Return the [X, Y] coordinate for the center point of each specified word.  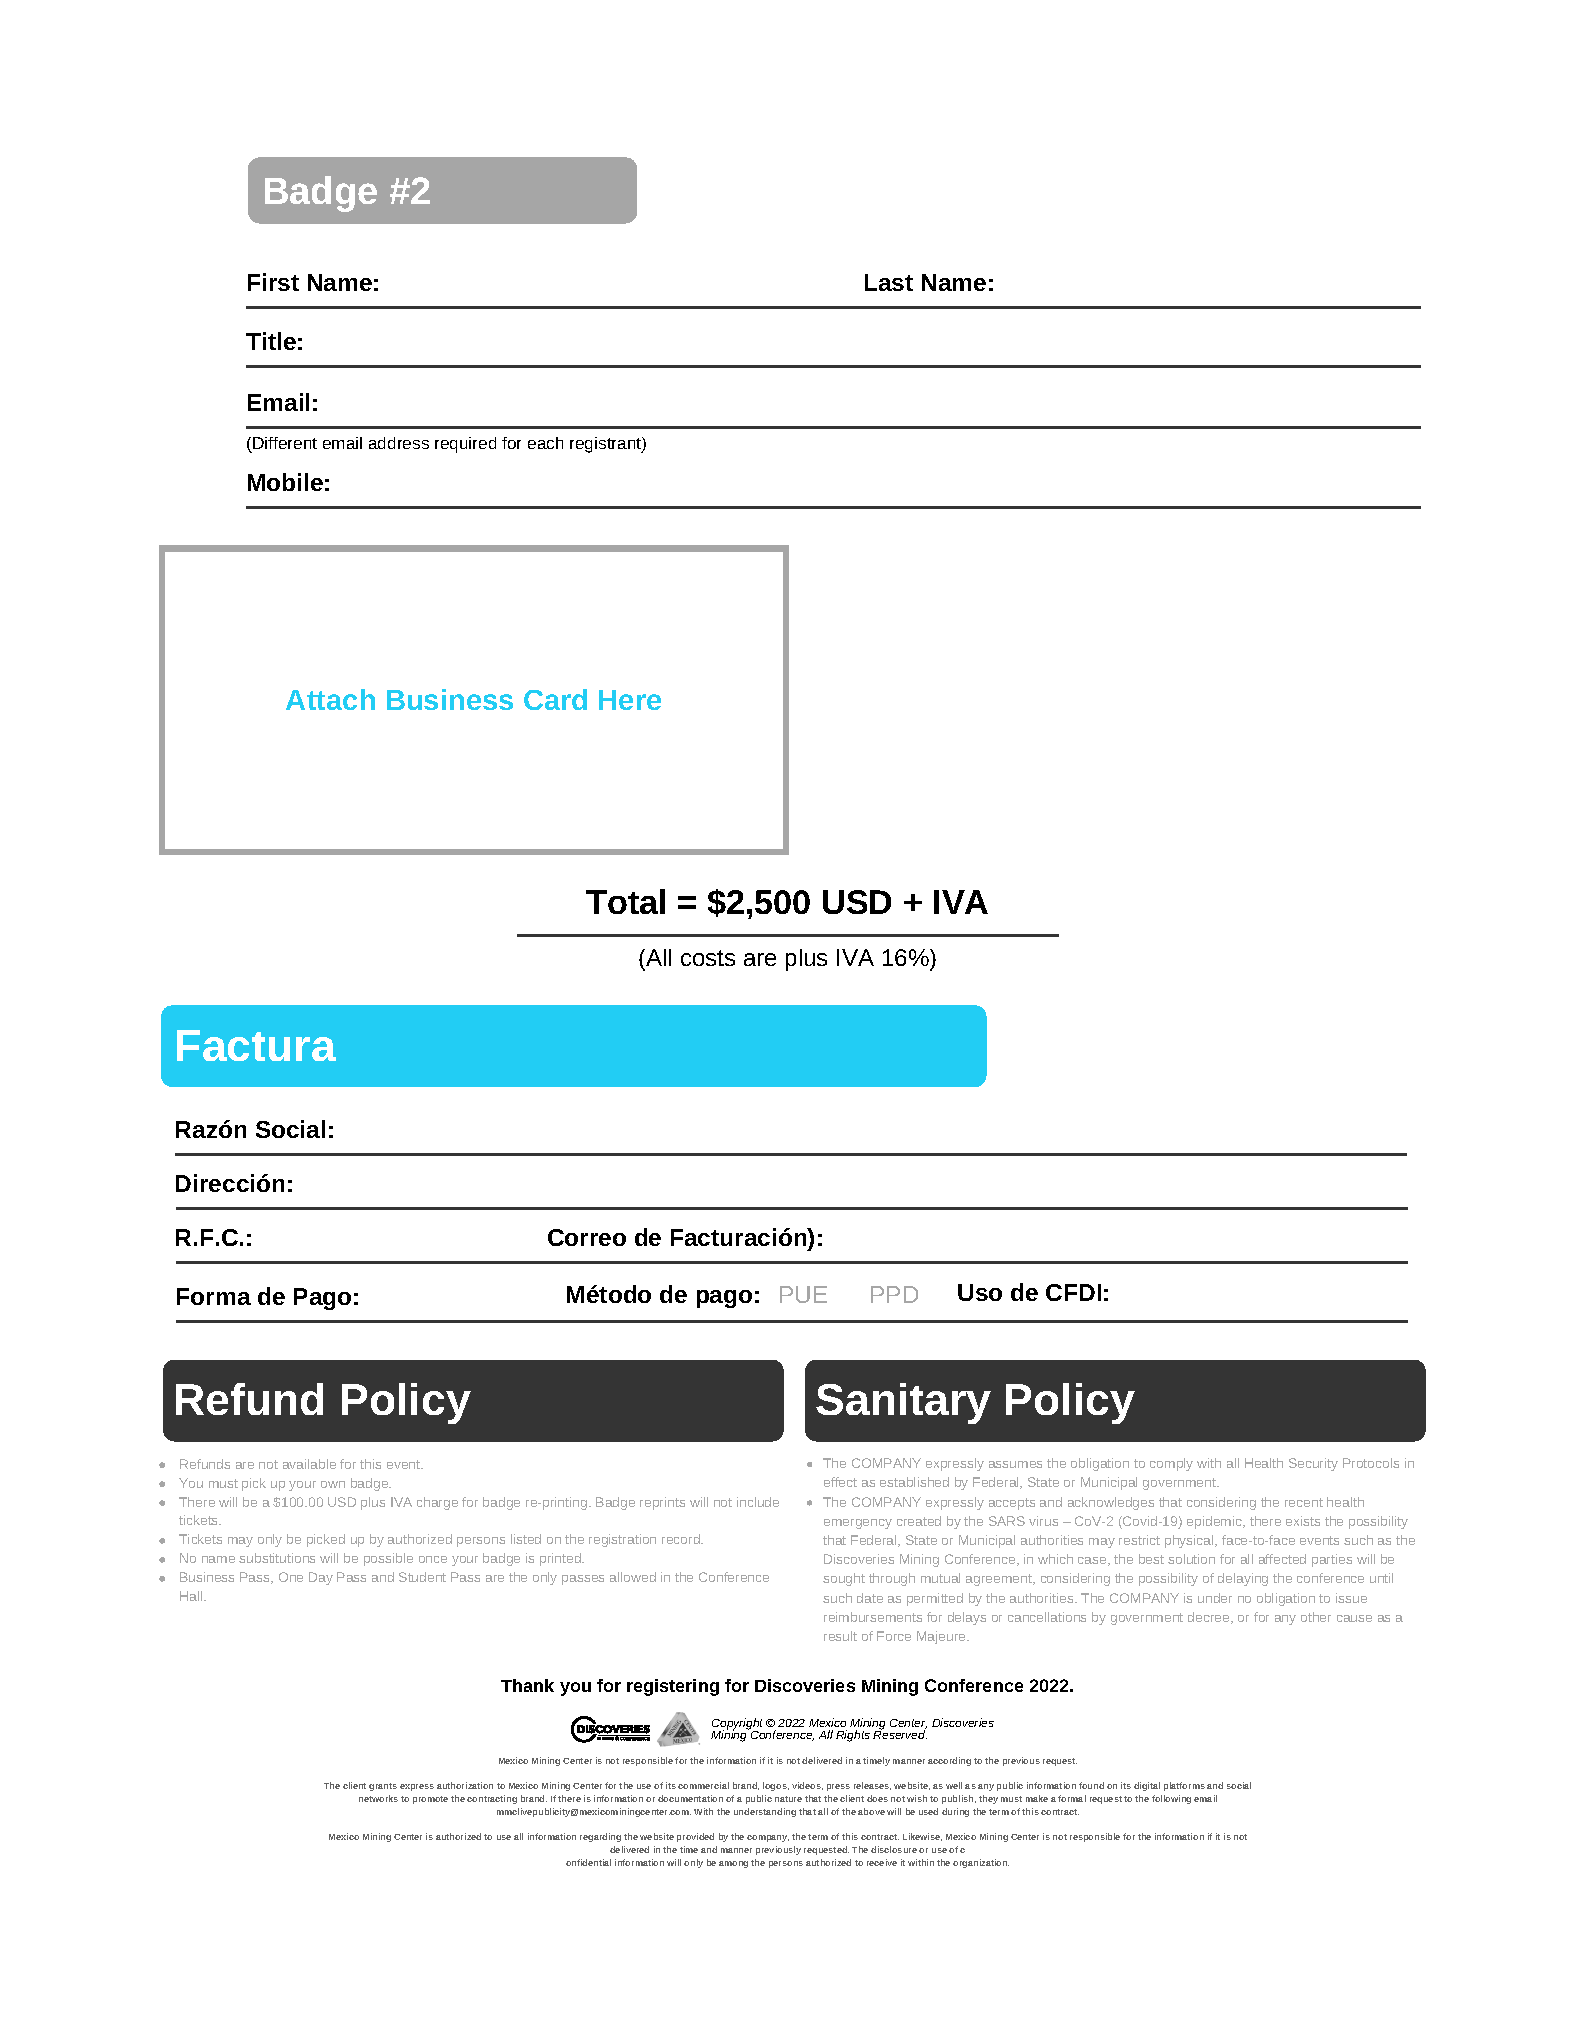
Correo [587, 1237]
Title [271, 341]
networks [378, 1798]
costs [708, 958]
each [545, 443]
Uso [980, 1292]
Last [889, 282]
